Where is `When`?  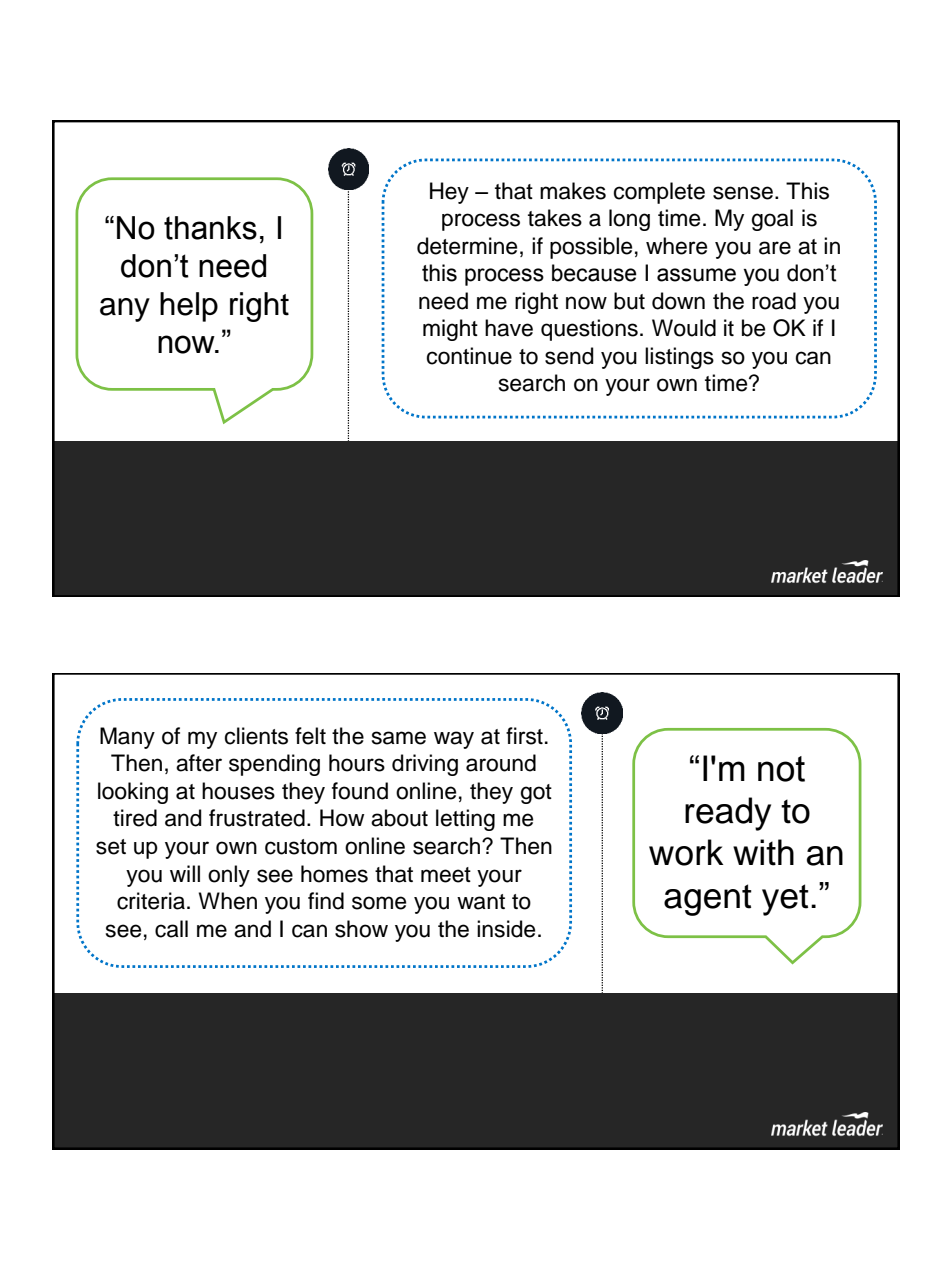 When is located at coordinates (228, 901).
